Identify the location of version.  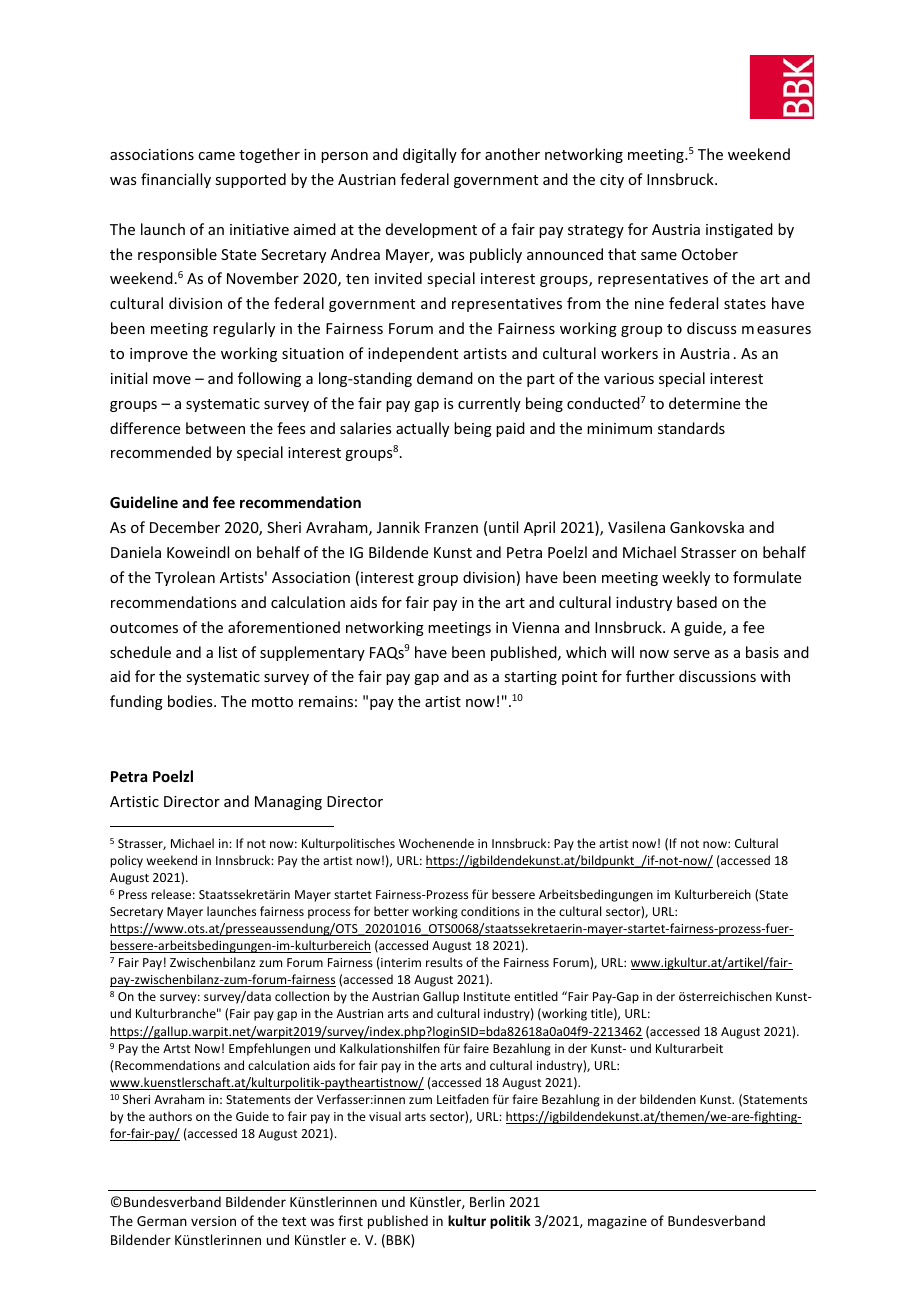
(213, 1221).
